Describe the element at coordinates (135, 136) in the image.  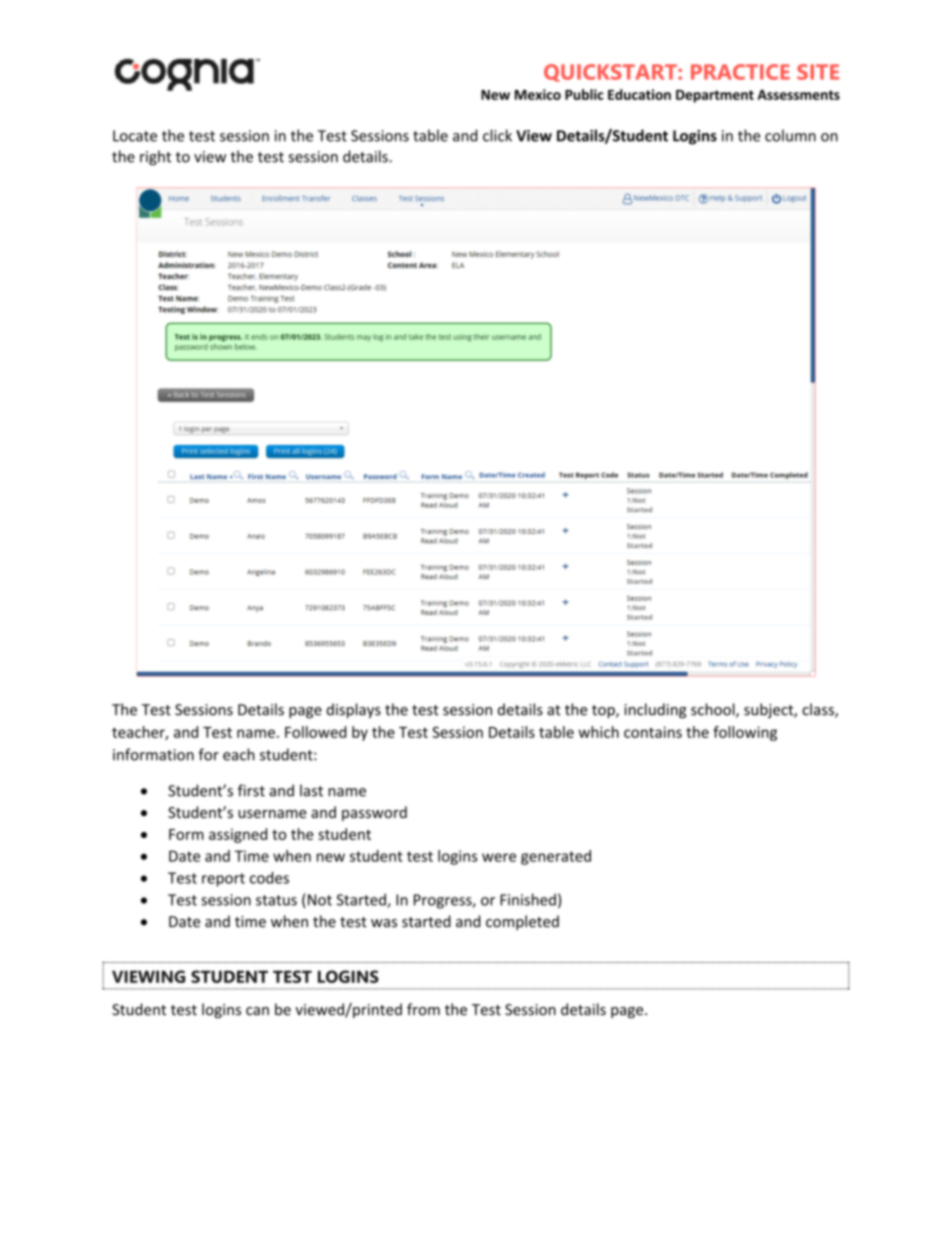
I see `Locate` at that location.
